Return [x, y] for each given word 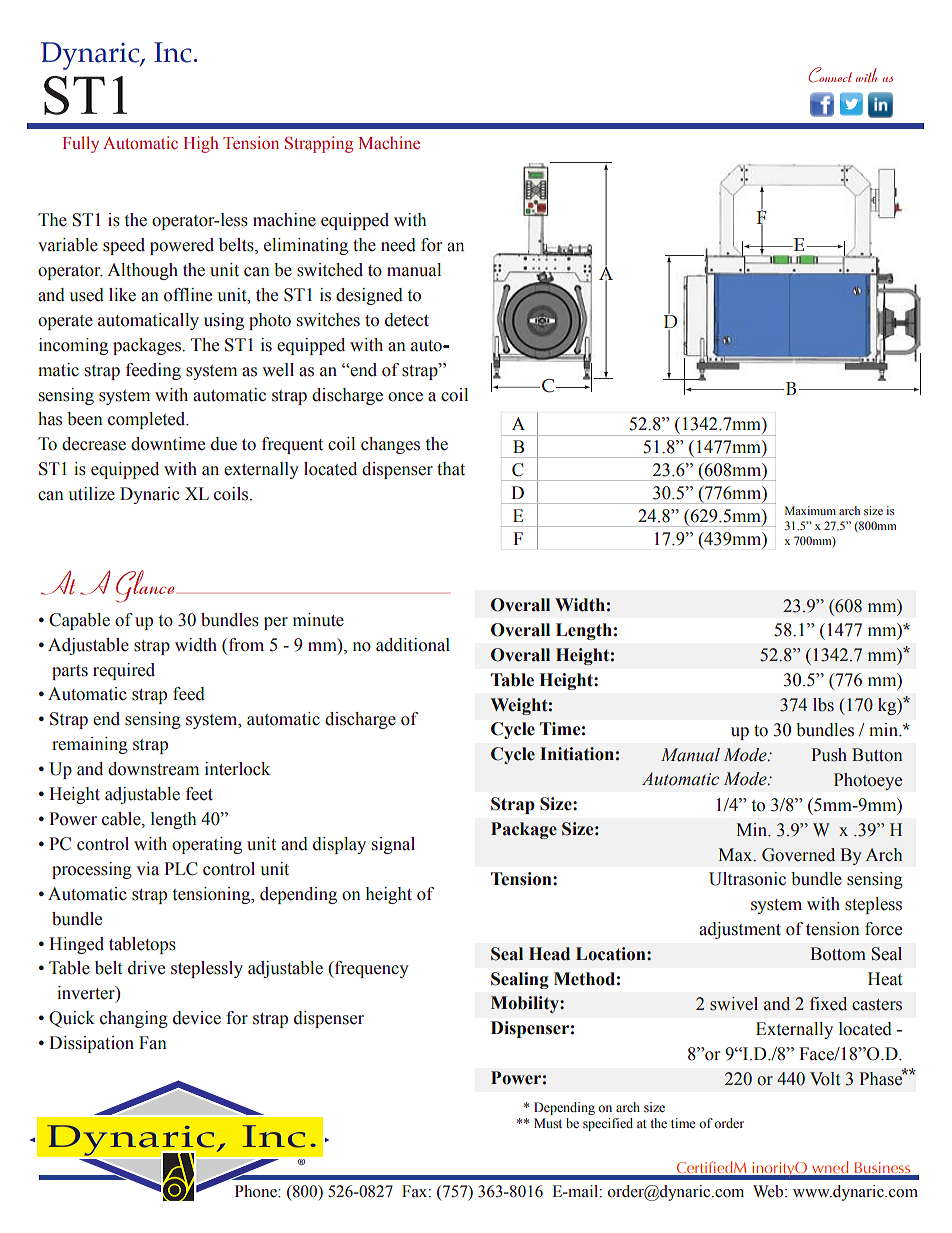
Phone [257, 1191]
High [201, 144]
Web [769, 1191]
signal [393, 845]
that [451, 469]
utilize [91, 494]
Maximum [810, 510]
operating [207, 845]
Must [548, 1123]
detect [407, 320]
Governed [798, 855]
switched [330, 270]
